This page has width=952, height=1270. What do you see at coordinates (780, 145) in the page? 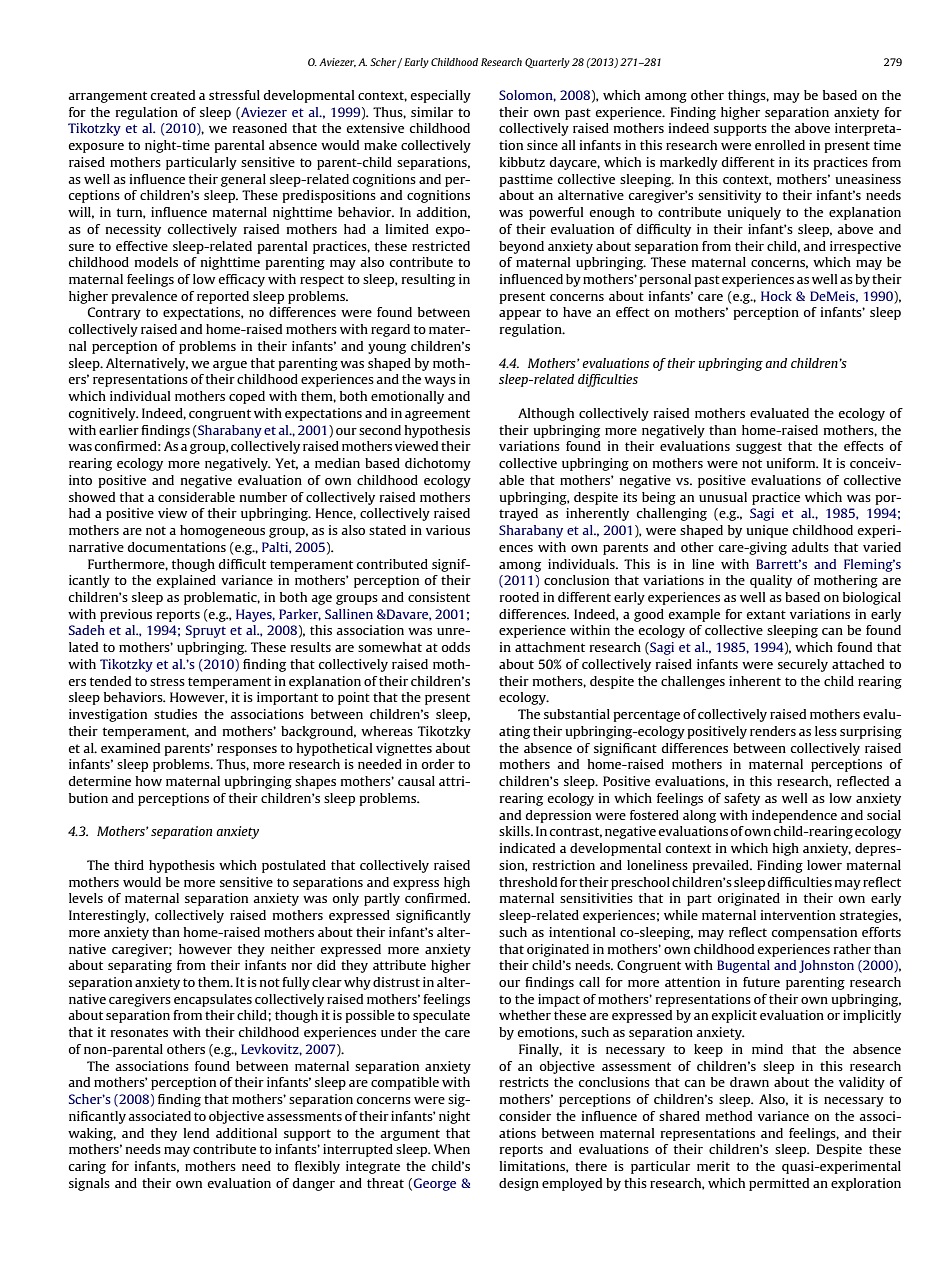
I see `enrolled` at bounding box center [780, 145].
